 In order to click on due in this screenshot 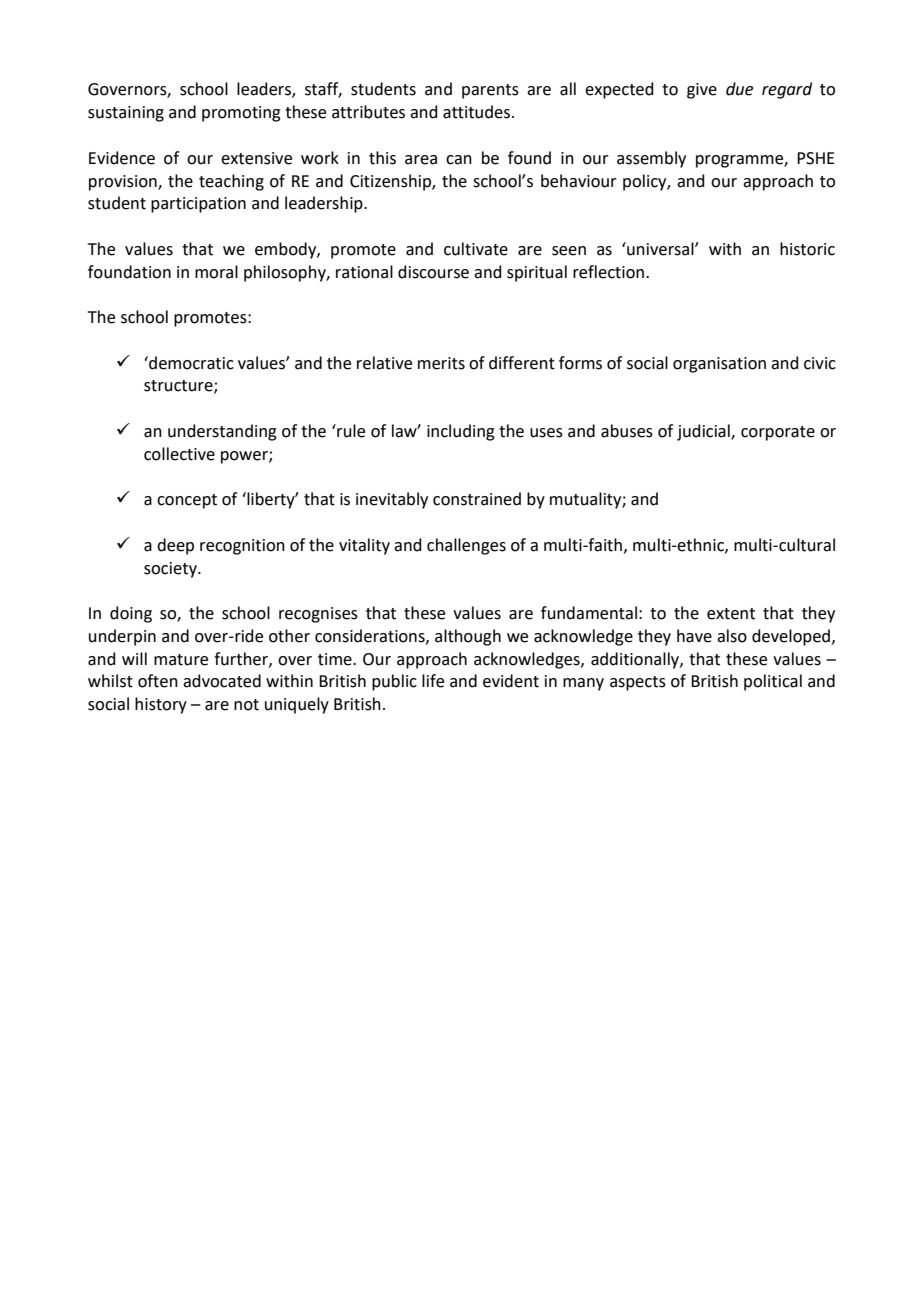, I will do `click(739, 89)`.
